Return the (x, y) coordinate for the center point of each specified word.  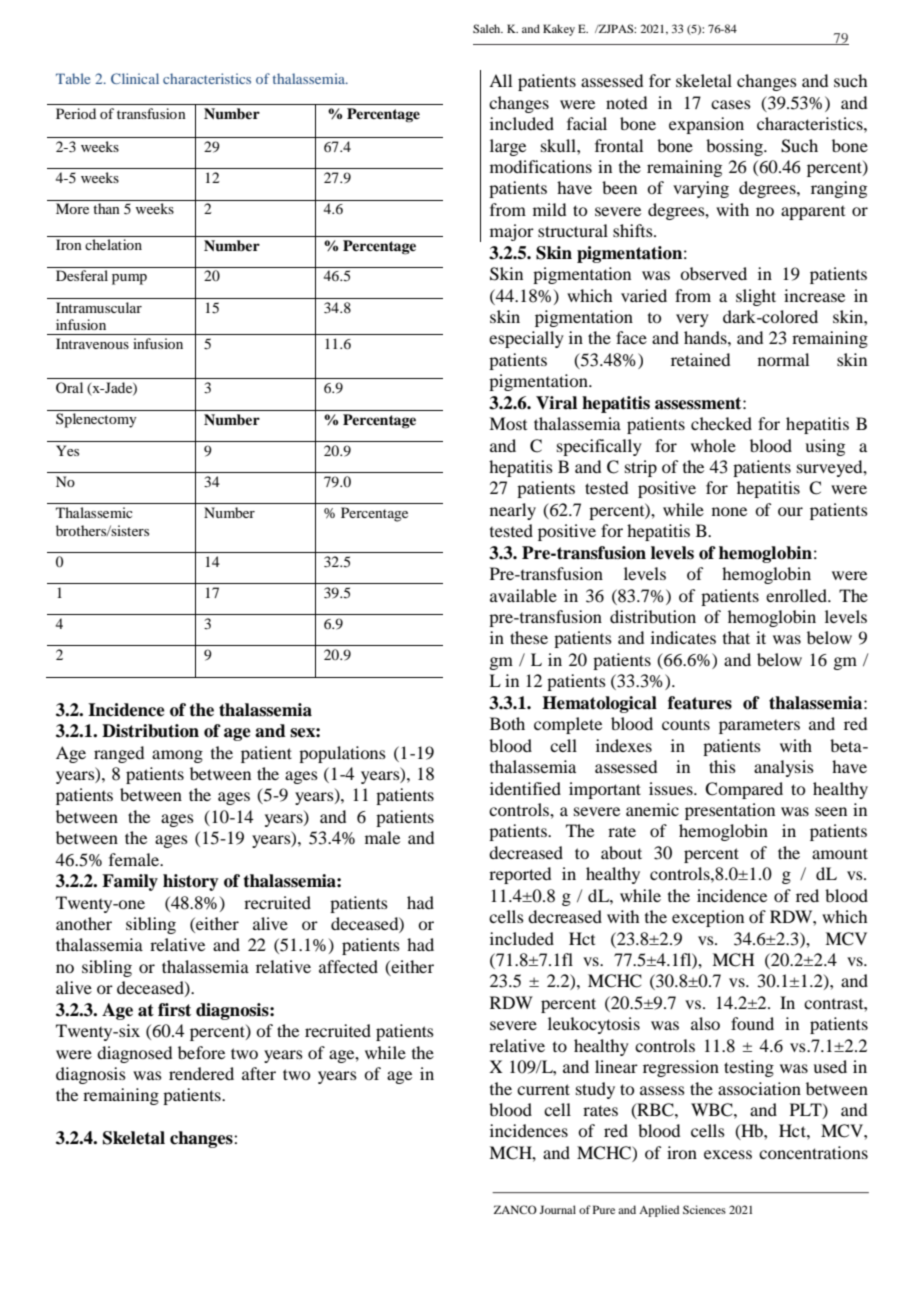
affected (348, 966)
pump (129, 279)
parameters (759, 727)
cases (731, 104)
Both (507, 723)
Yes (67, 450)
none (729, 511)
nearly (513, 511)
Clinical (135, 78)
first (174, 1010)
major (512, 232)
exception (708, 918)
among (177, 756)
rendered (201, 1073)
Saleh (488, 28)
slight (756, 297)
